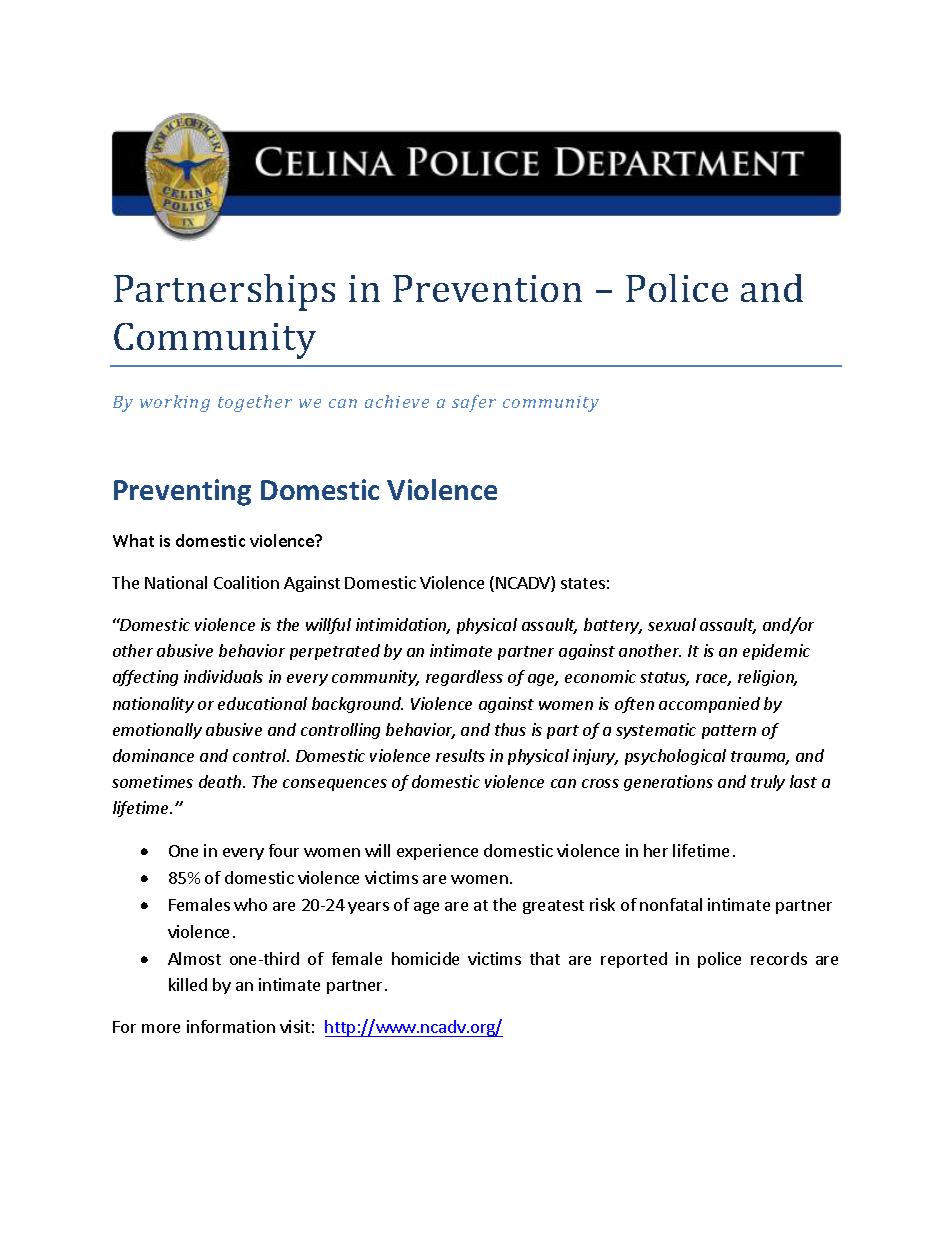 The height and width of the image is (1233, 952). What do you see at coordinates (175, 403) in the image?
I see `working` at bounding box center [175, 403].
